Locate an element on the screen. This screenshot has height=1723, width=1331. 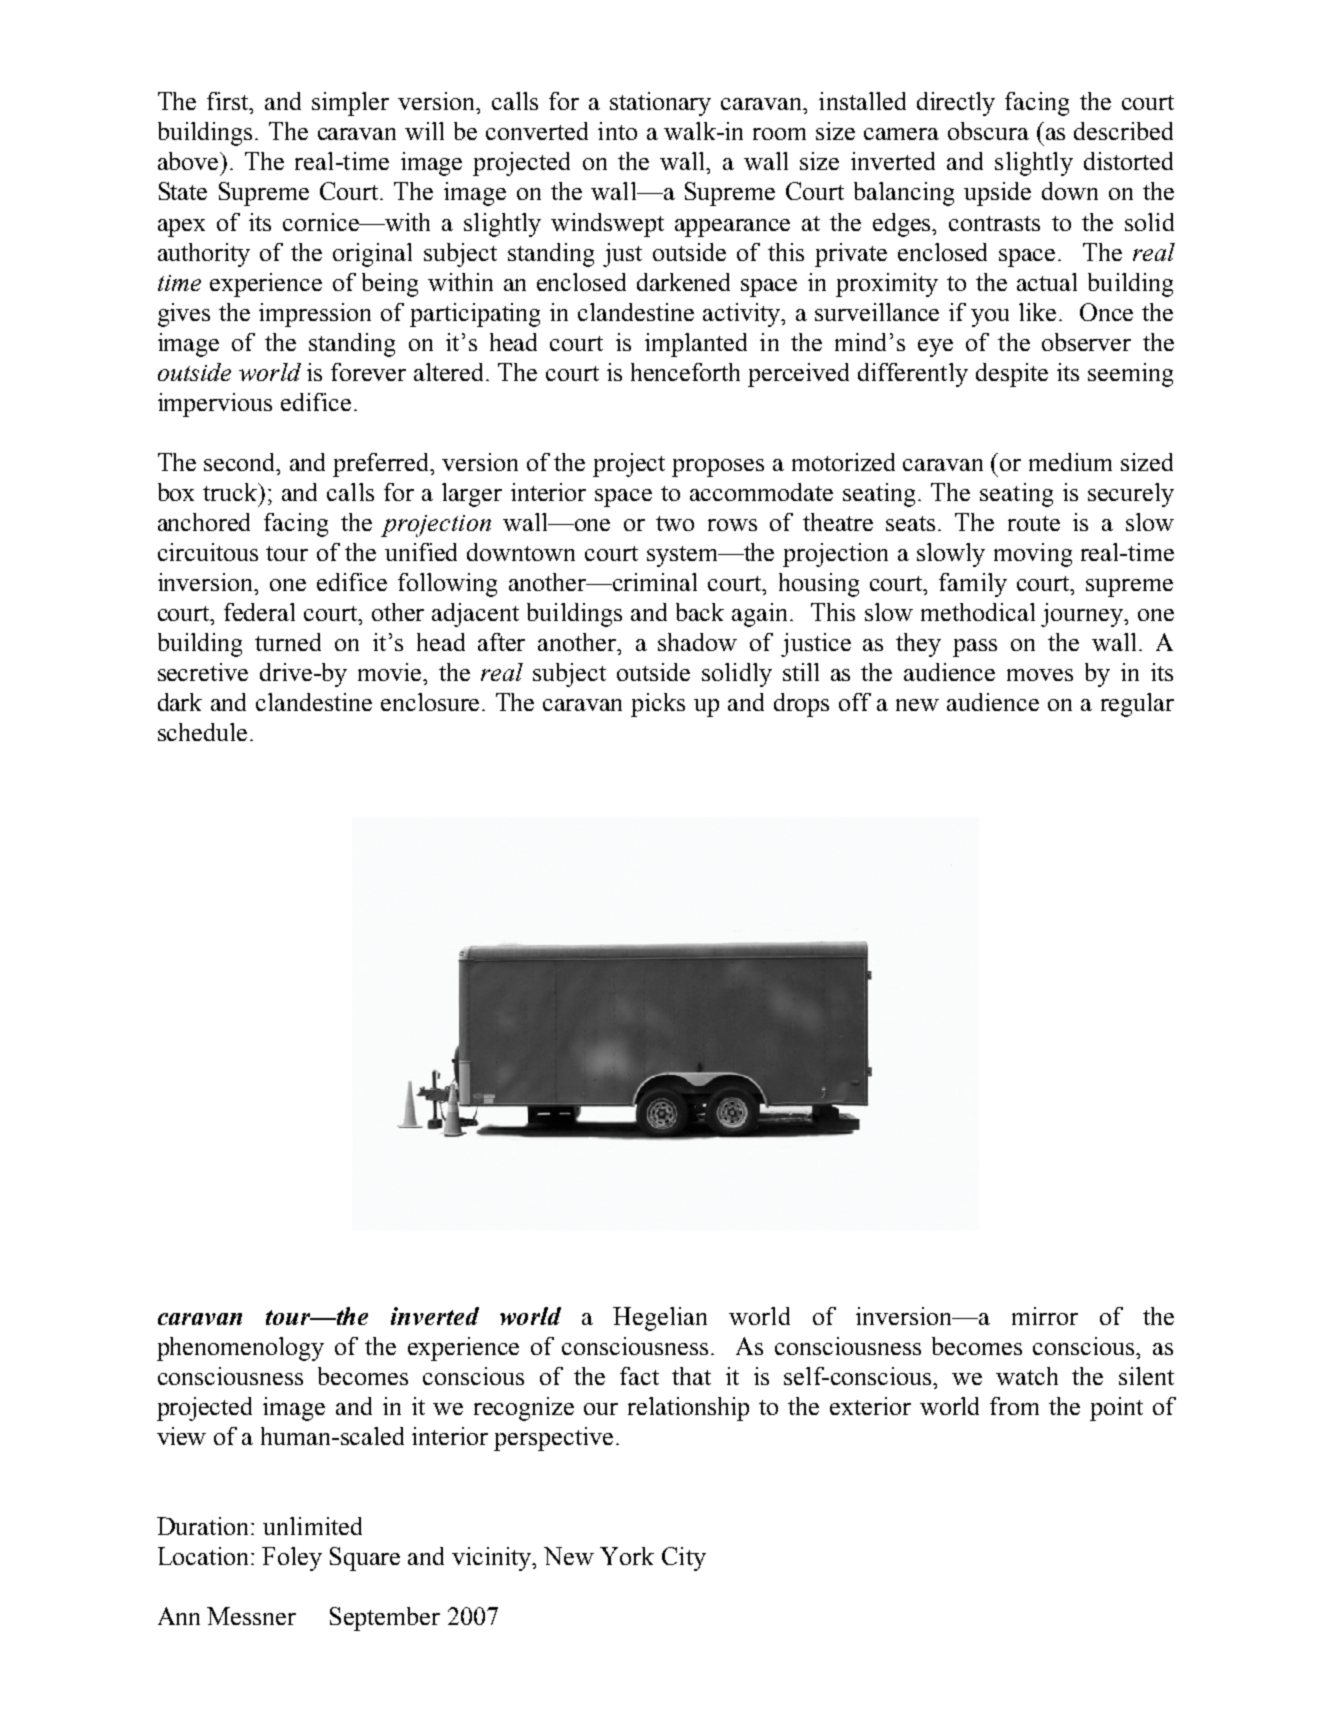
Foley is located at coordinates (292, 1559).
